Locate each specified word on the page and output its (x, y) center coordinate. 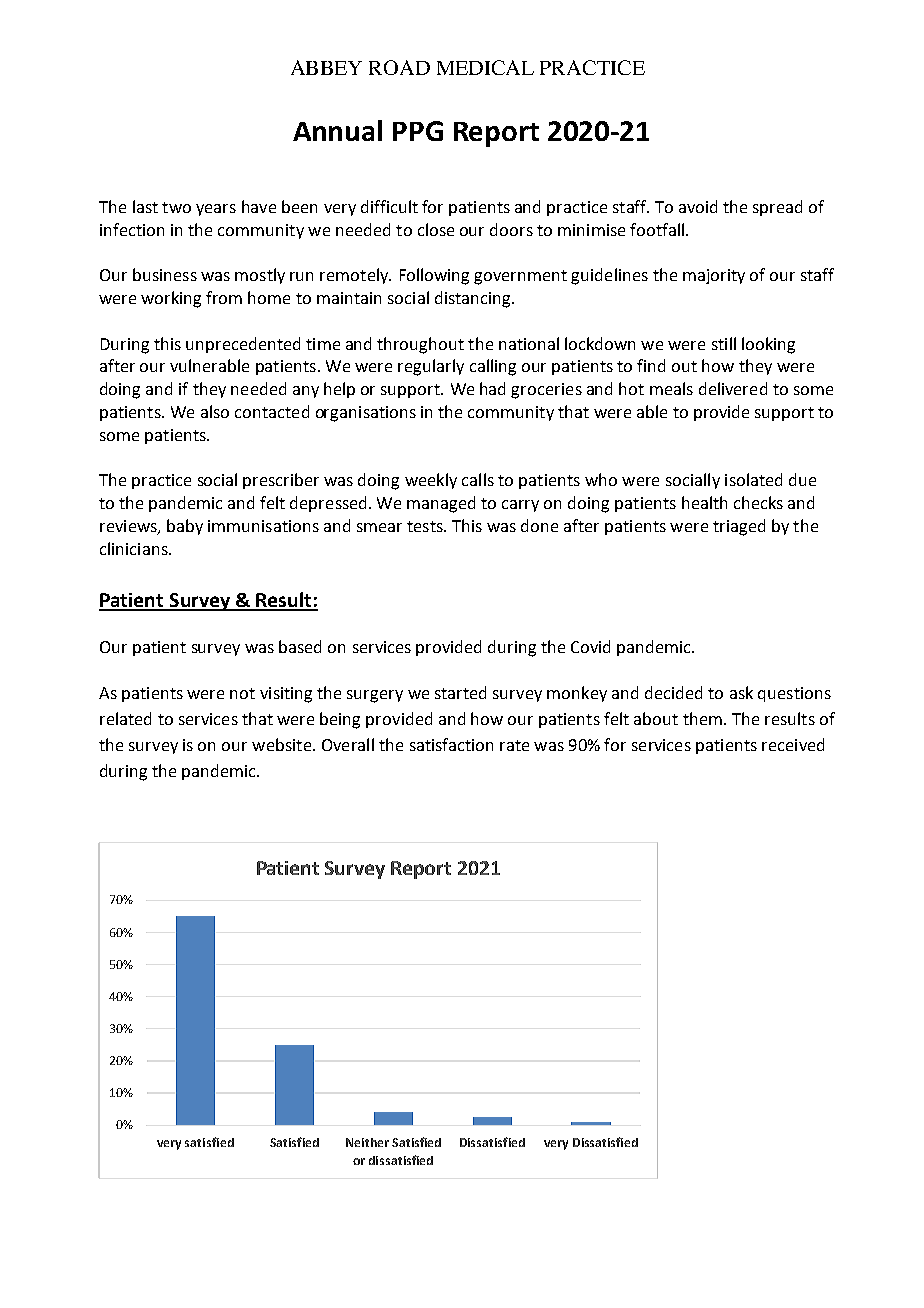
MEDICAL (485, 67)
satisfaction (451, 744)
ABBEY (326, 67)
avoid (698, 206)
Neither (367, 1142)
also (215, 411)
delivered (733, 388)
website (281, 744)
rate (514, 745)
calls (478, 479)
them (702, 718)
